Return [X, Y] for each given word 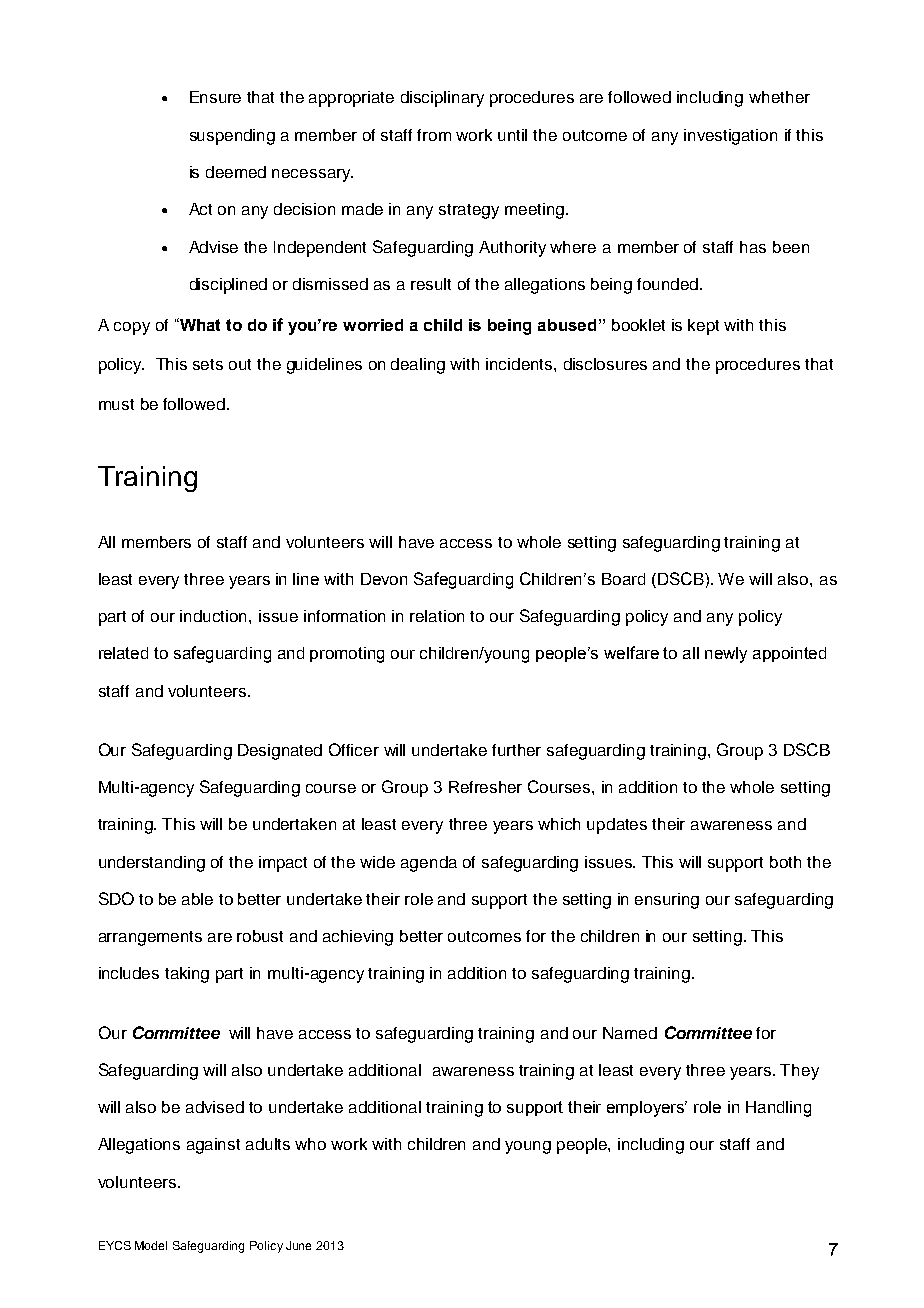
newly [726, 655]
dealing [418, 366]
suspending [232, 137]
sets [208, 364]
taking [187, 975]
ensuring [667, 901]
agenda [429, 864]
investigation [730, 137]
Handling [778, 1109]
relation [437, 616]
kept [703, 327]
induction [215, 616]
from [434, 135]
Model [151, 1245]
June [298, 1245]
